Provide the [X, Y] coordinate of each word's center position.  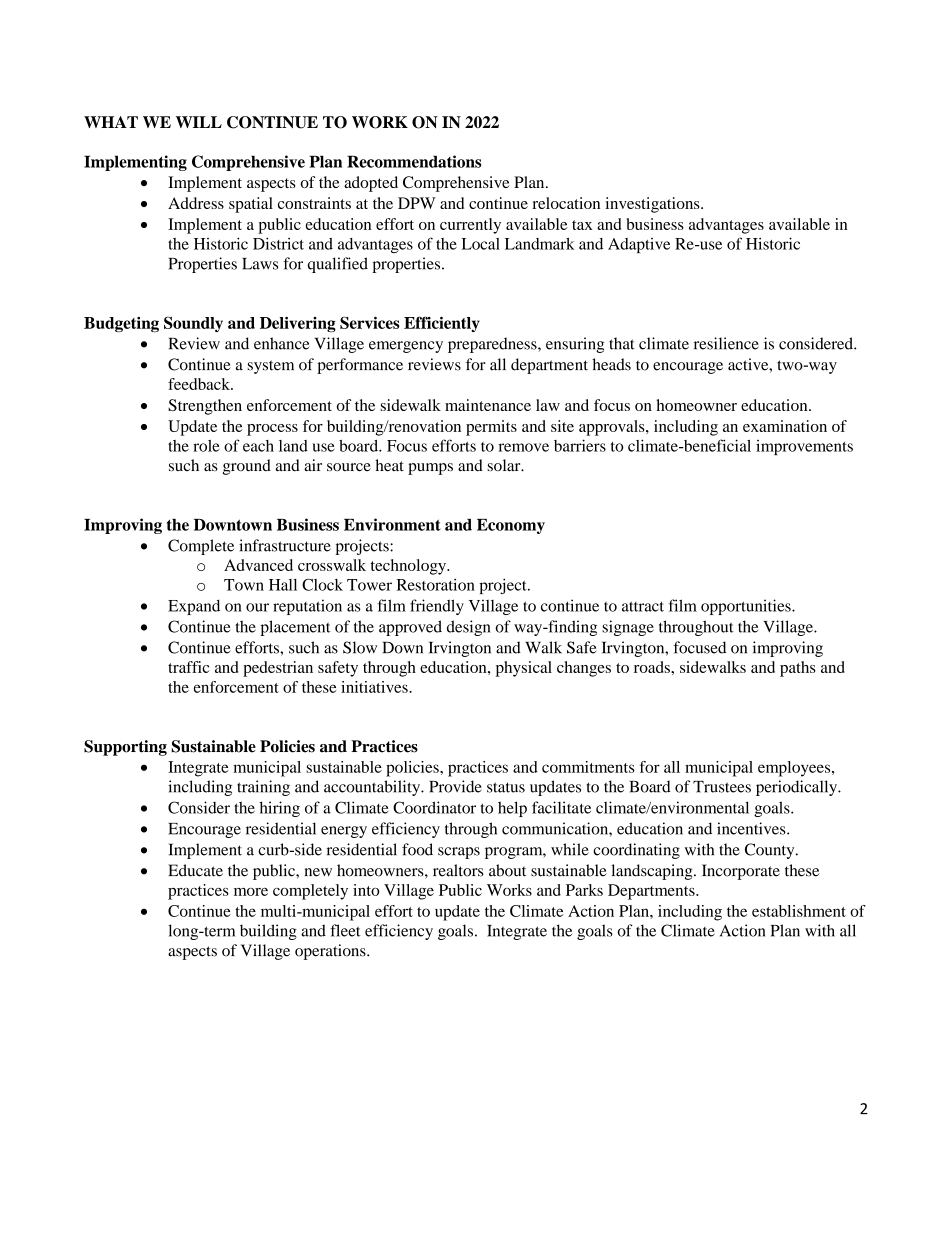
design [469, 628]
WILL [199, 122]
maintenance [488, 405]
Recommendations [414, 161]
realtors [458, 870]
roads [653, 667]
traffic [188, 667]
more [251, 892]
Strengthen [205, 407]
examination [785, 426]
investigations [653, 205]
